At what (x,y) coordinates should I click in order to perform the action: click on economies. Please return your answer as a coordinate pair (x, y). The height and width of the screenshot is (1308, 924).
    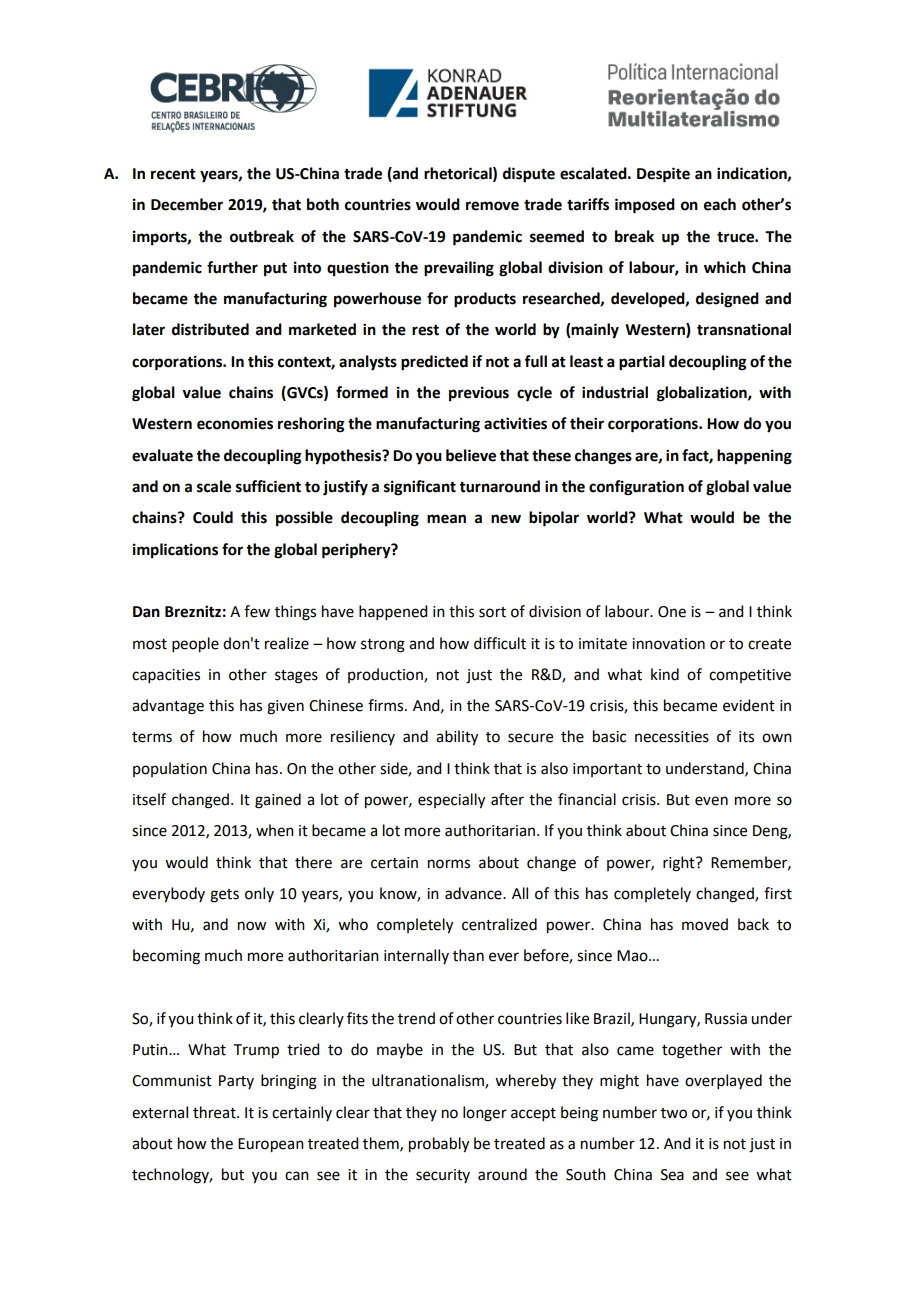
    Looking at the image, I should click on (235, 423).
